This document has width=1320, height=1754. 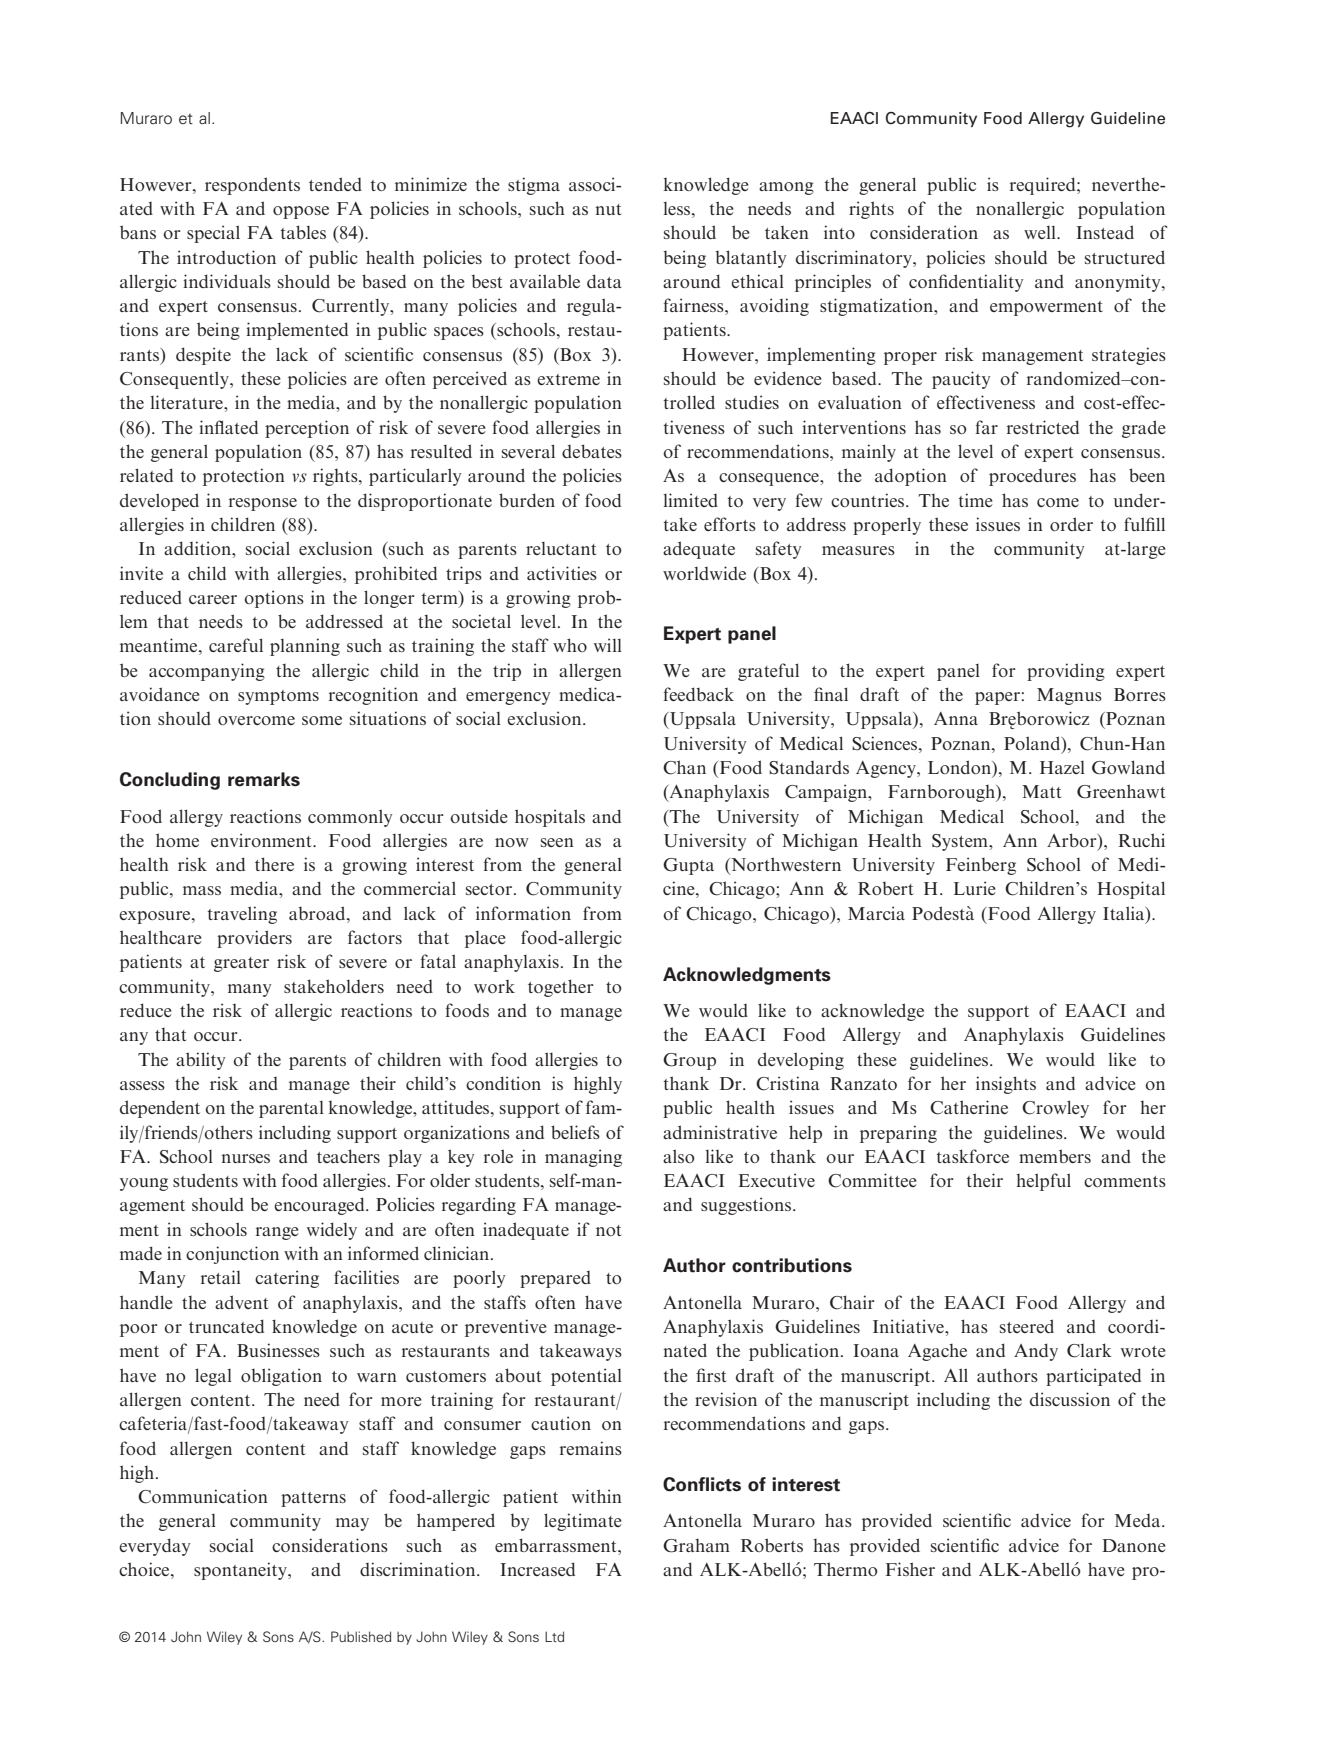 I want to click on Graham, so click(x=696, y=1546).
